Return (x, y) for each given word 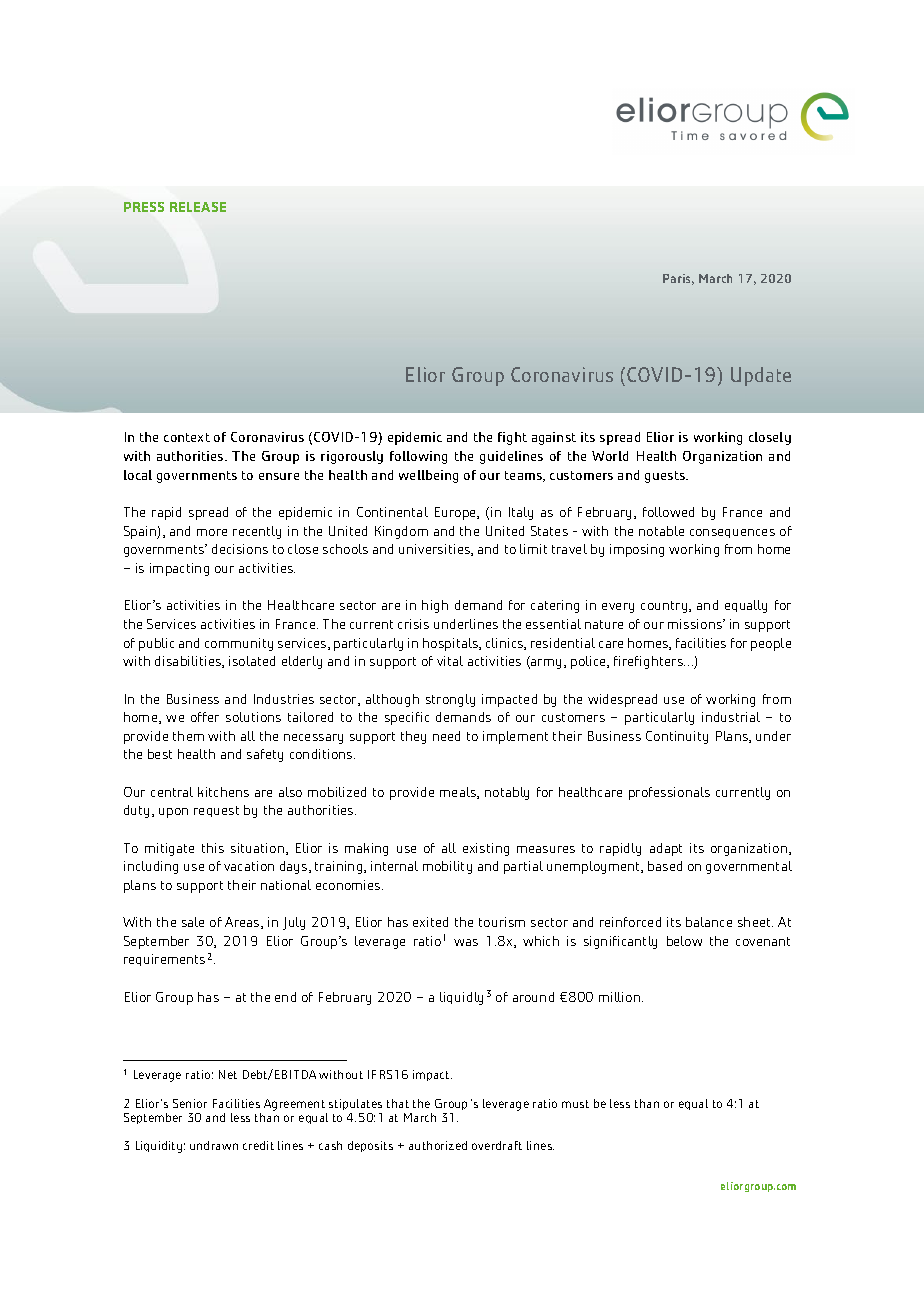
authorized (438, 1145)
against (554, 438)
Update (761, 376)
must (575, 1104)
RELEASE (198, 207)
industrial (731, 717)
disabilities (189, 662)
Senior (190, 1103)
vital (450, 661)
